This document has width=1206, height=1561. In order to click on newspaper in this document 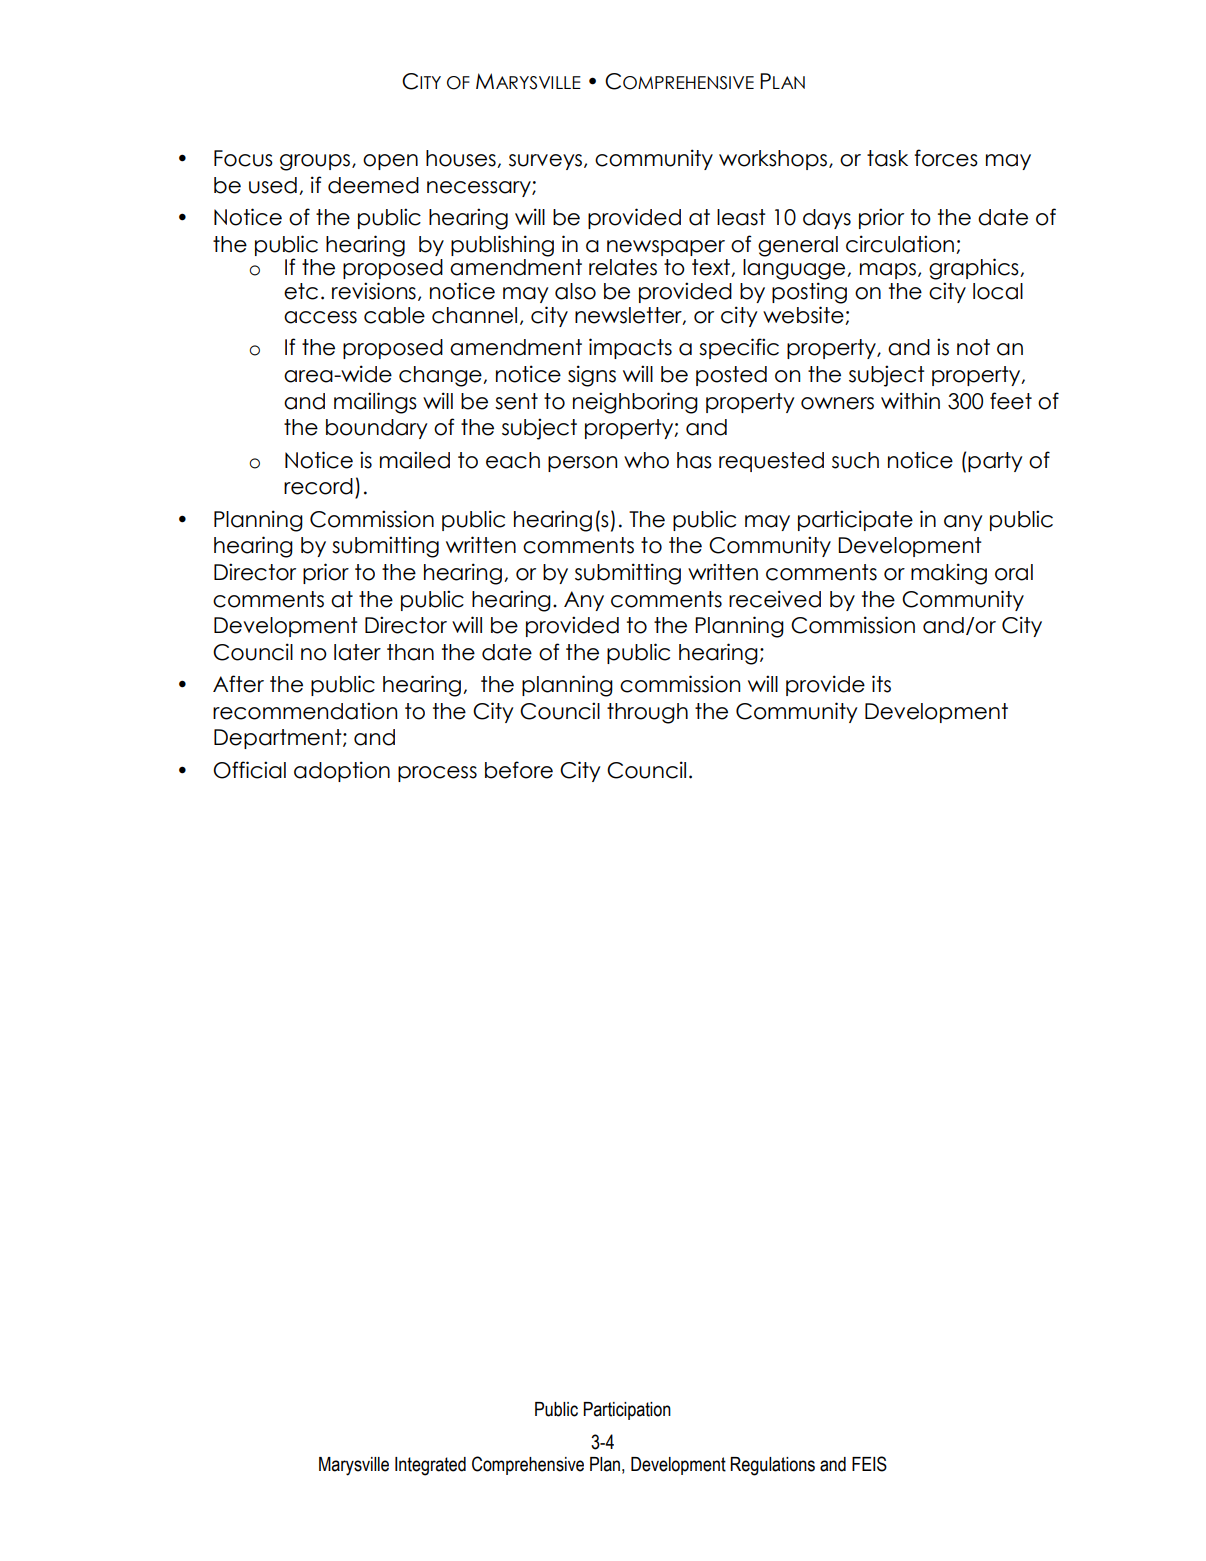, I will do `click(666, 248)`.
